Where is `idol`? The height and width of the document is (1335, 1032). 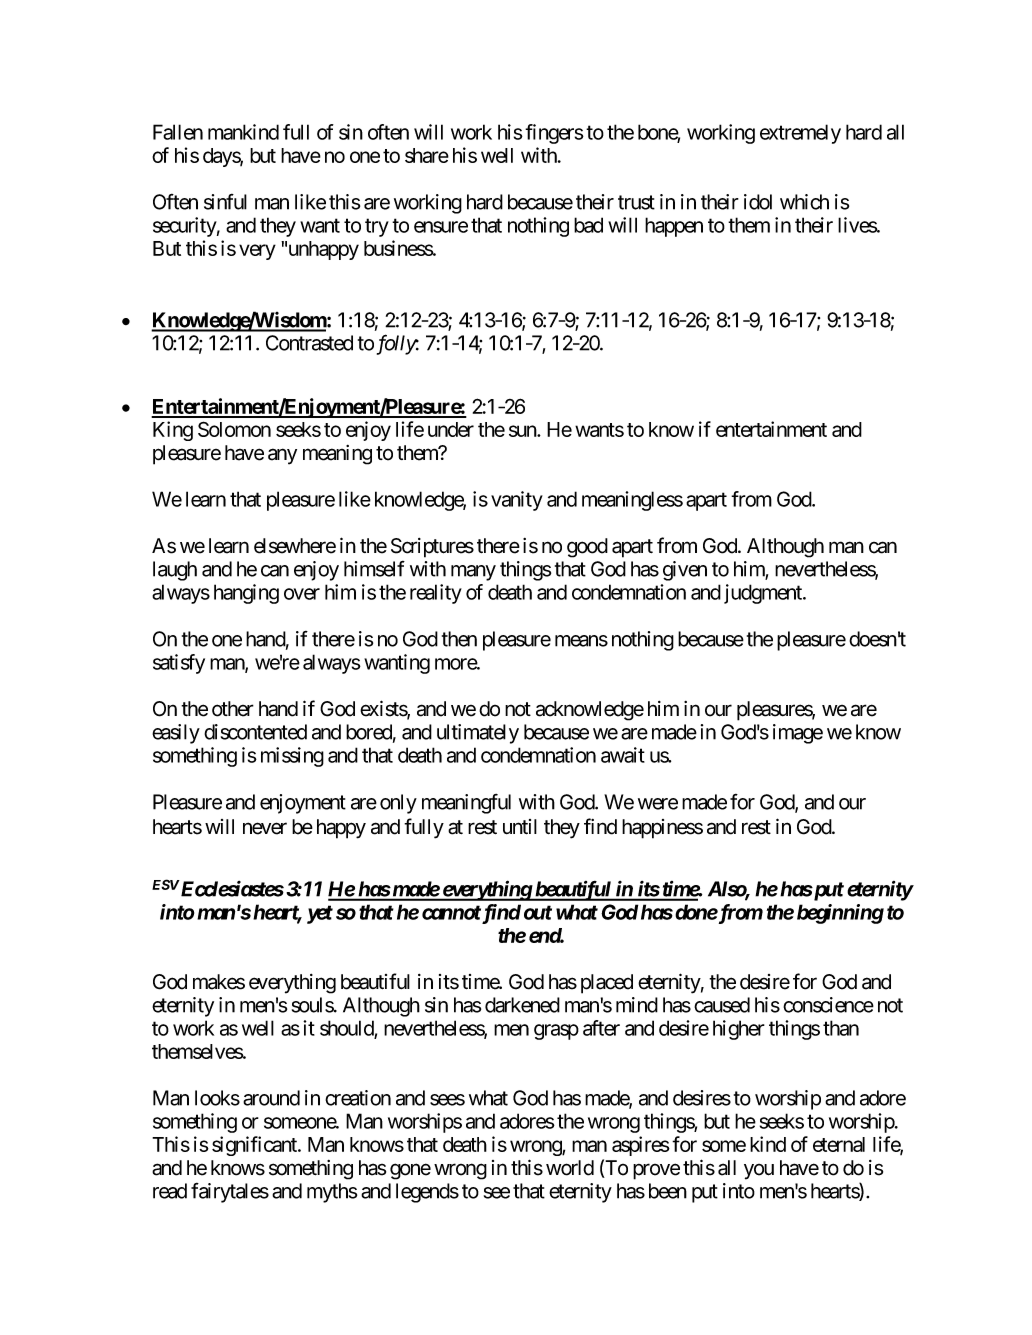
idol is located at coordinates (758, 202).
